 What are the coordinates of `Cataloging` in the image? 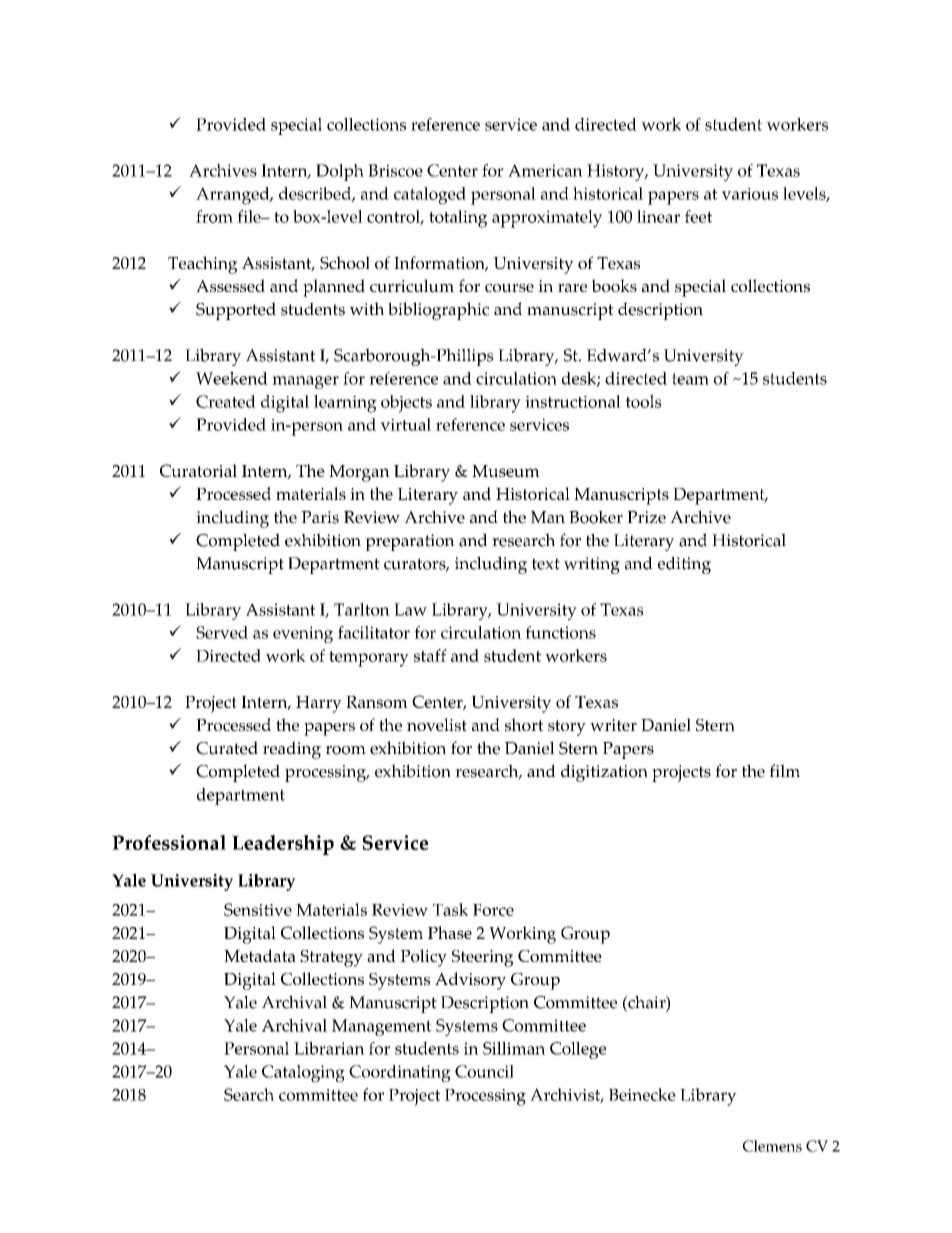 It's located at (303, 1073).
